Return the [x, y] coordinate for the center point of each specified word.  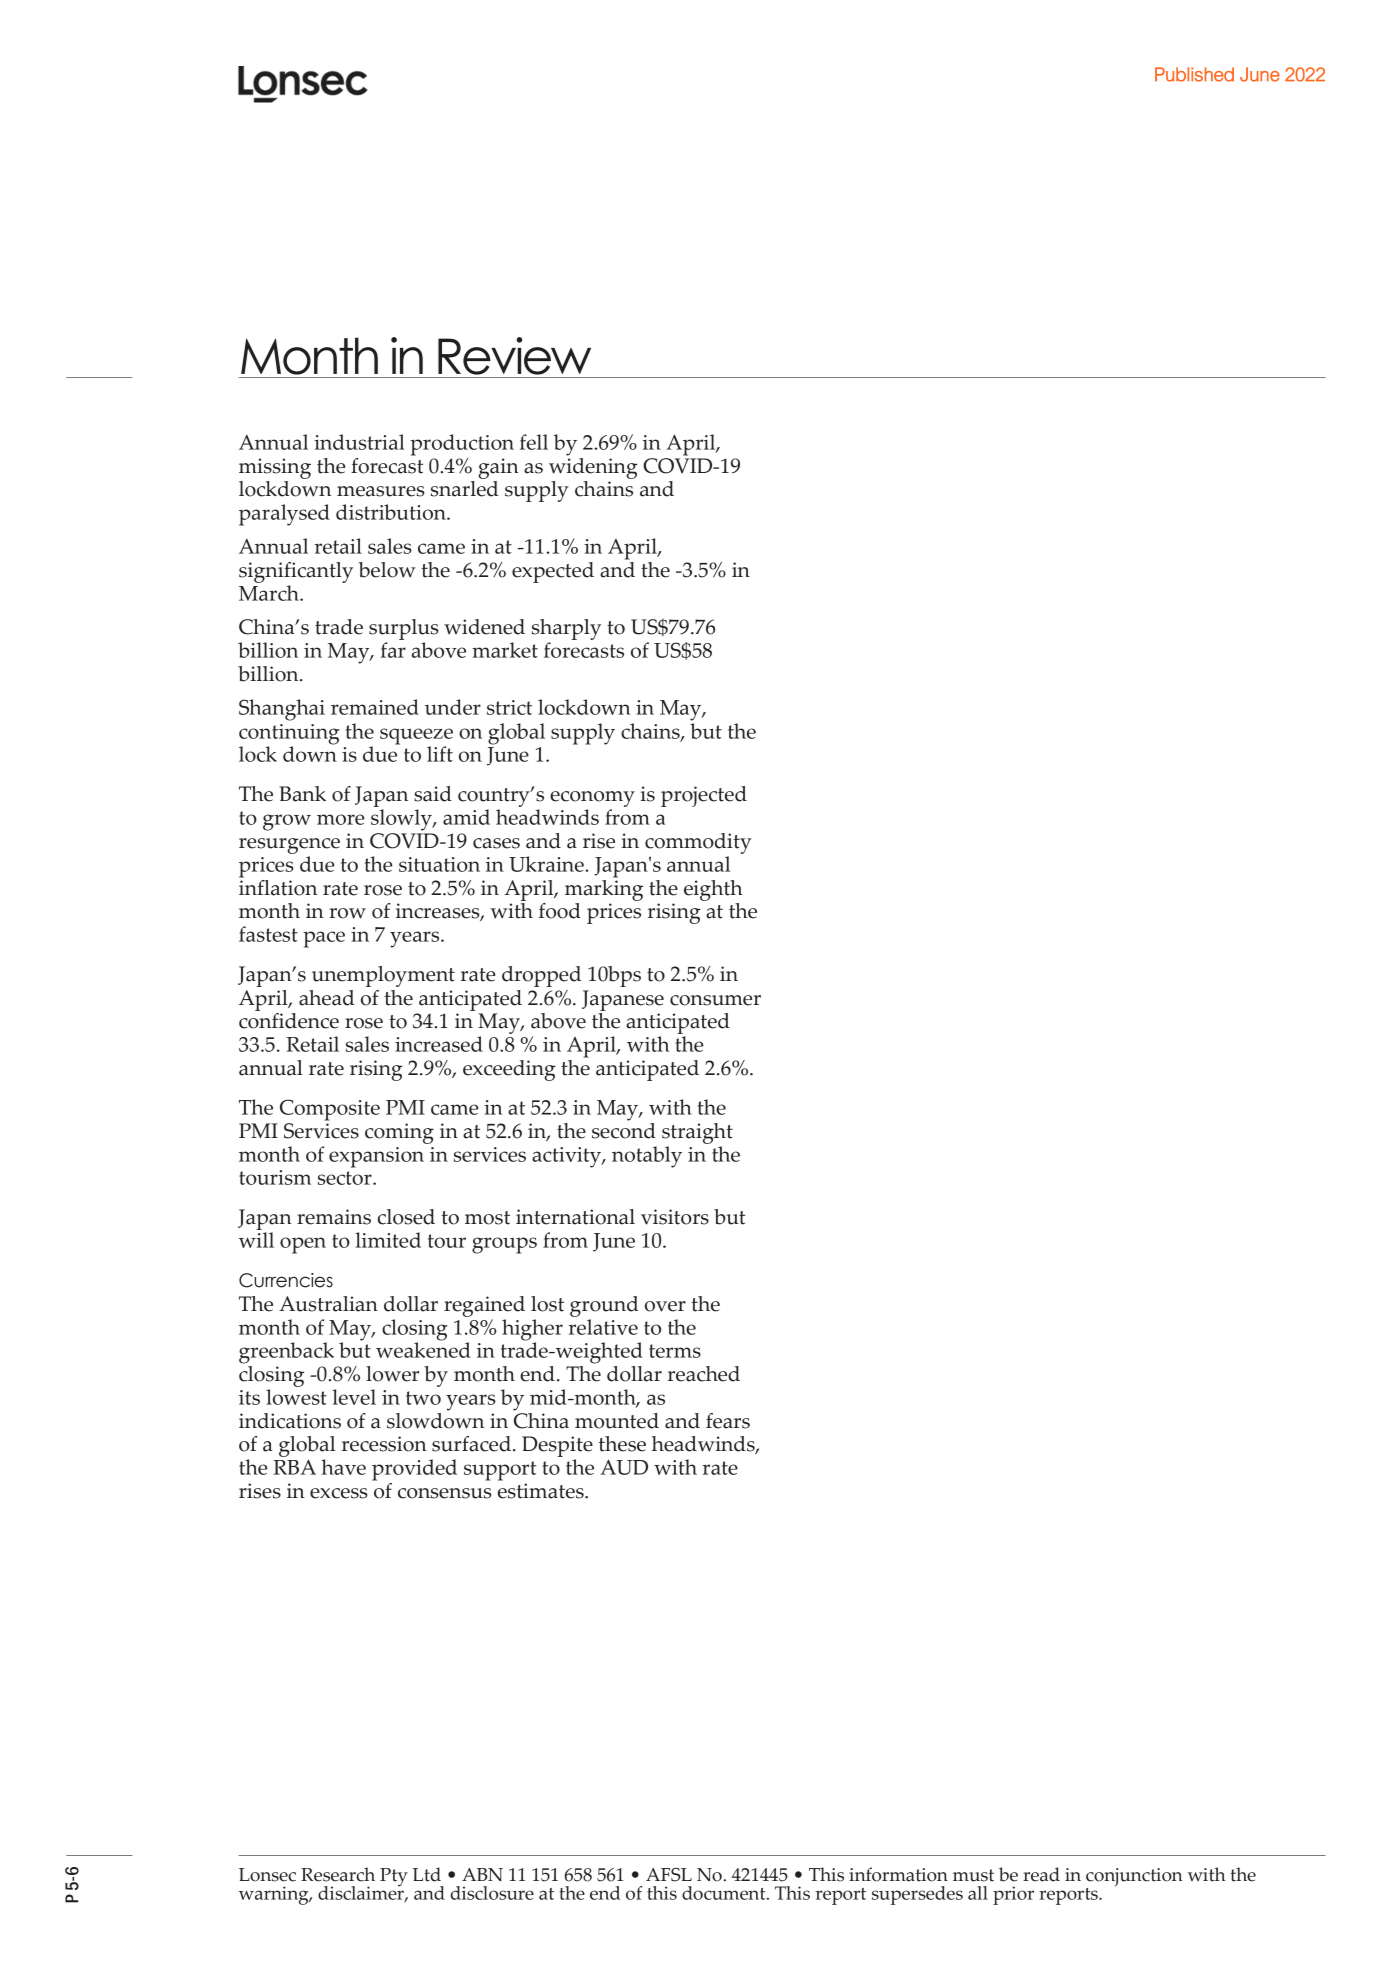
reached [704, 1374]
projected [704, 796]
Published [1194, 74]
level [354, 1397]
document [725, 1893]
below [387, 570]
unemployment [383, 976]
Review [514, 356]
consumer [715, 1000]
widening [593, 467]
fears [728, 1421]
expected [553, 572]
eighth [713, 890]
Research [338, 1874]
